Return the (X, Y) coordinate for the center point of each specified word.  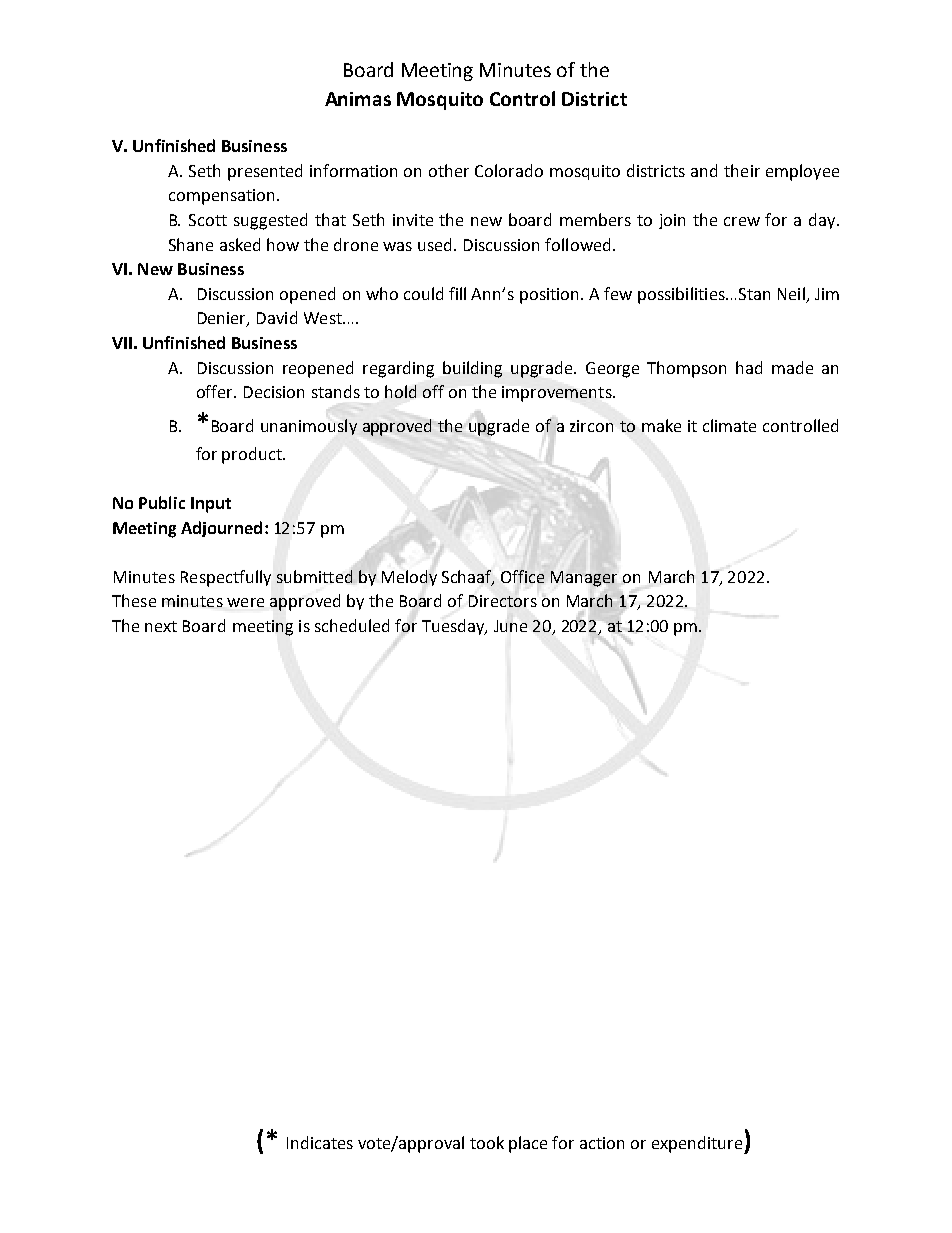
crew (742, 221)
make (661, 425)
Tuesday (454, 627)
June (510, 626)
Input (211, 505)
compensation (221, 197)
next (161, 626)
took (487, 1142)
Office (522, 576)
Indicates (320, 1142)
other (449, 170)
